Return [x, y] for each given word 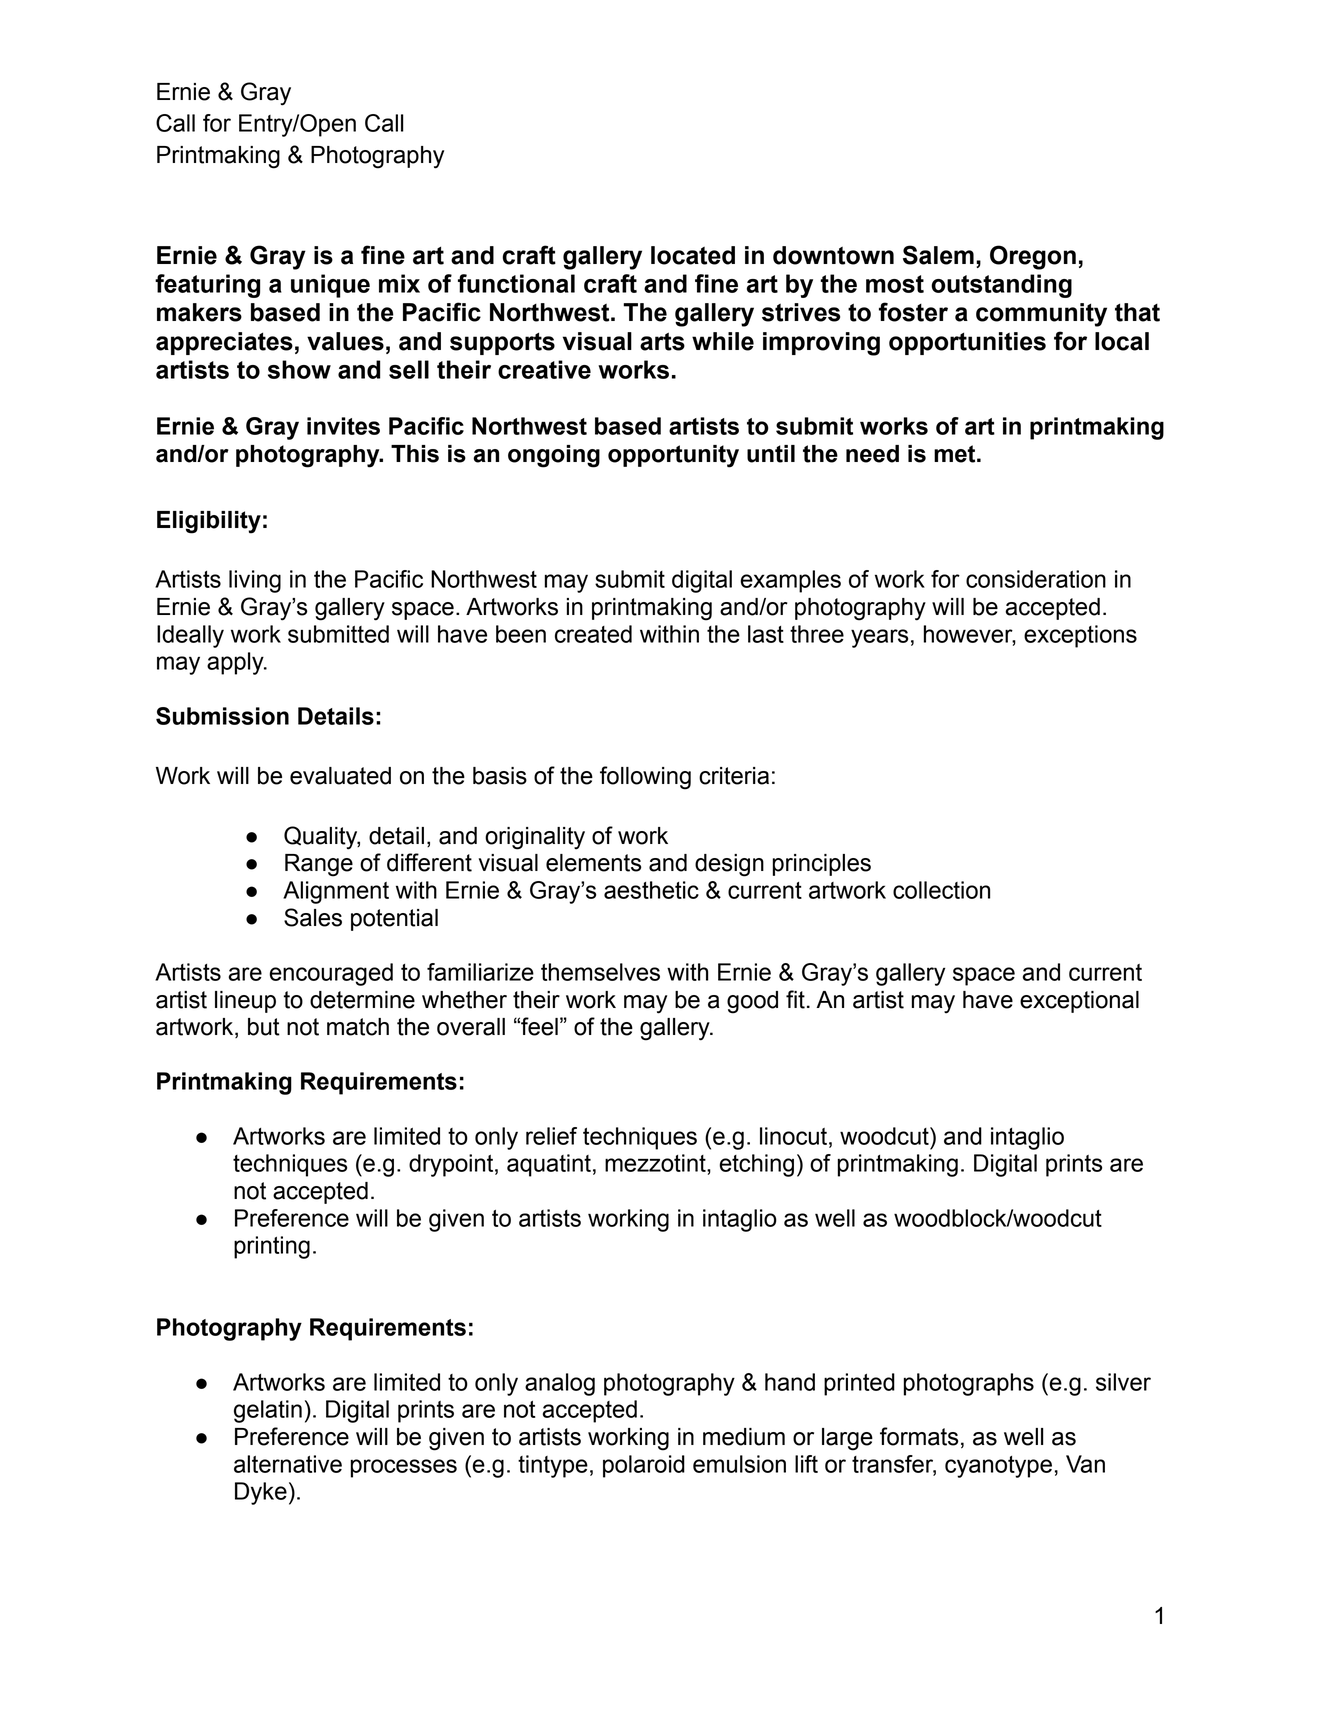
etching [756, 1165]
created [593, 634]
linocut [793, 1136]
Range [319, 865]
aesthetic [651, 890]
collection [941, 890]
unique [330, 286]
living [255, 581]
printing [272, 1247]
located [693, 255]
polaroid [644, 1466]
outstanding [1001, 286]
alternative [288, 1464]
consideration [1036, 579]
